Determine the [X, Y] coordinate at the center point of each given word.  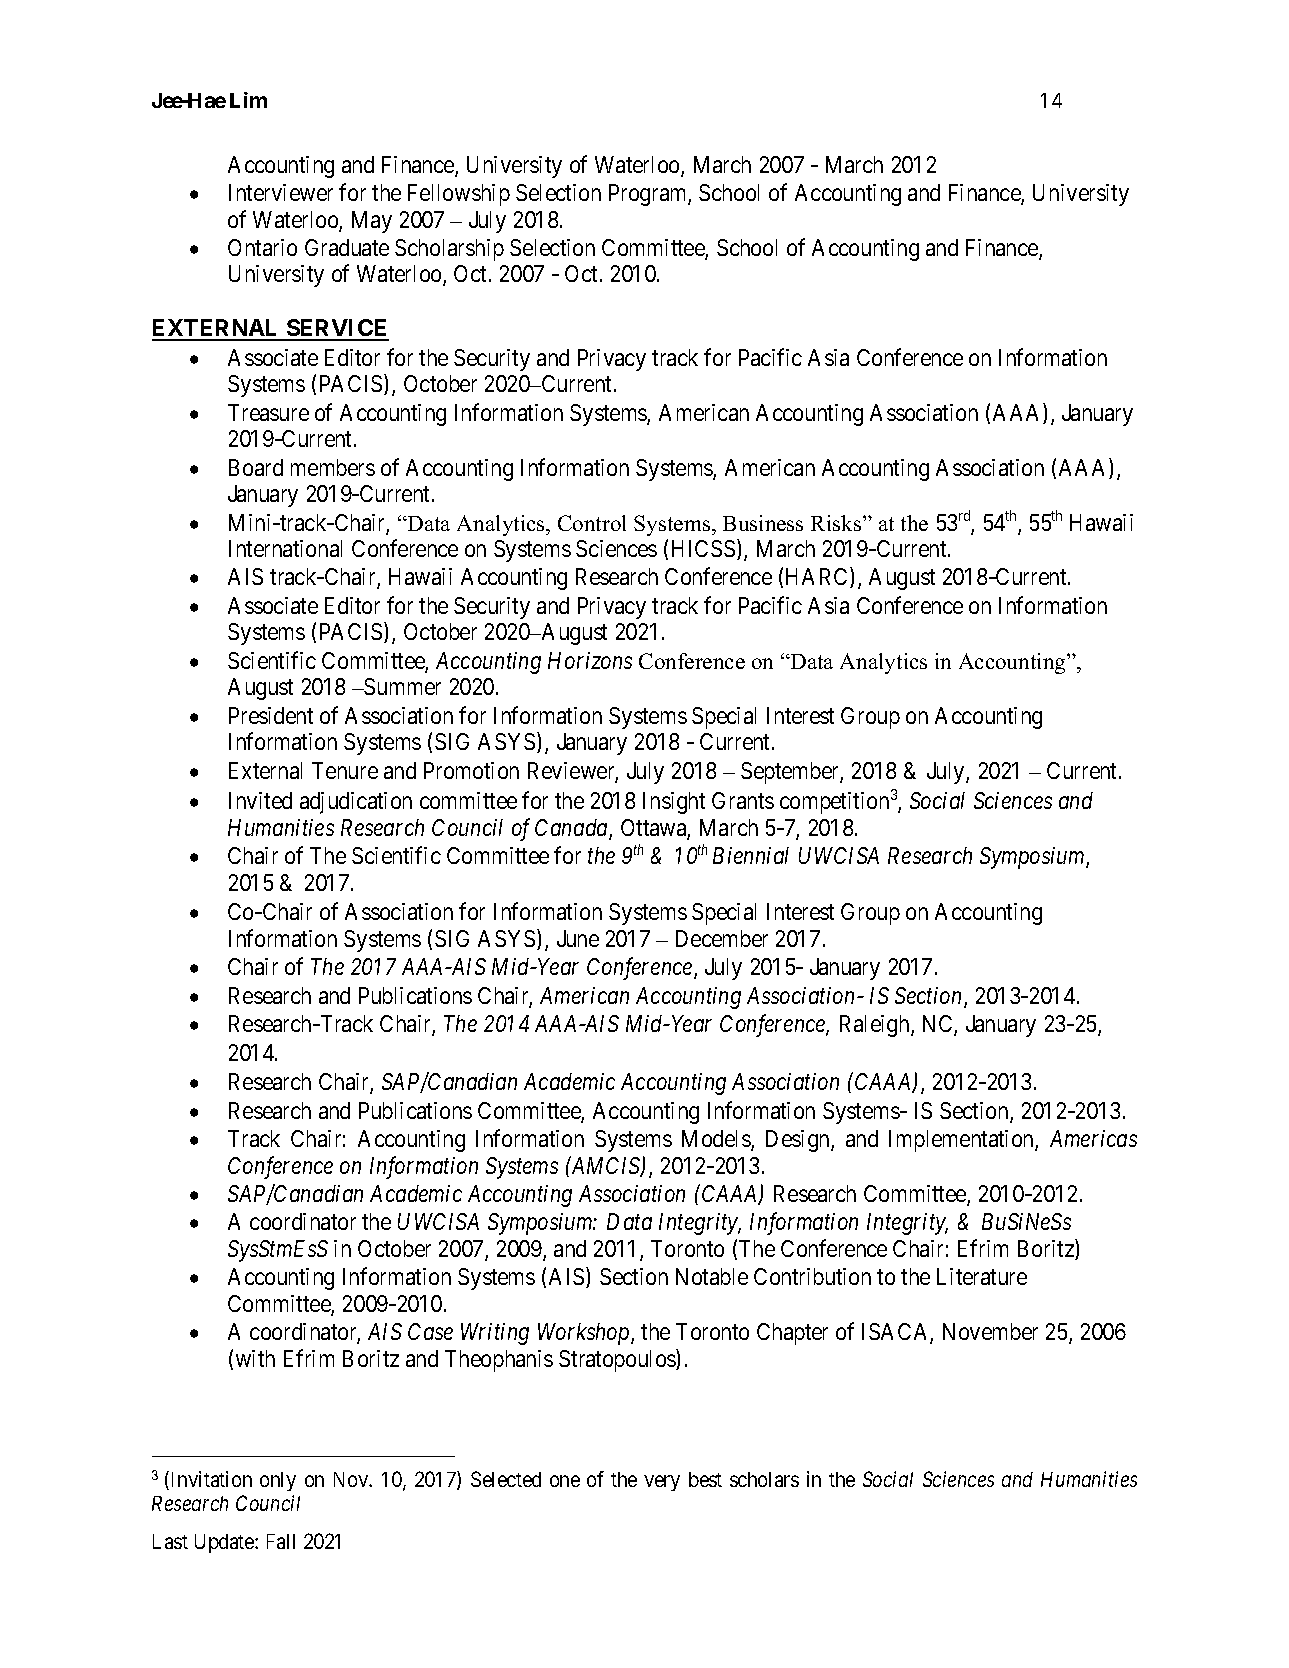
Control [592, 523]
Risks [837, 523]
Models [717, 1140]
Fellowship [459, 195]
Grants [743, 800]
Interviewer [281, 192]
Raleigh [876, 1026]
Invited [260, 800]
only [278, 1481]
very [662, 1483]
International [285, 548]
